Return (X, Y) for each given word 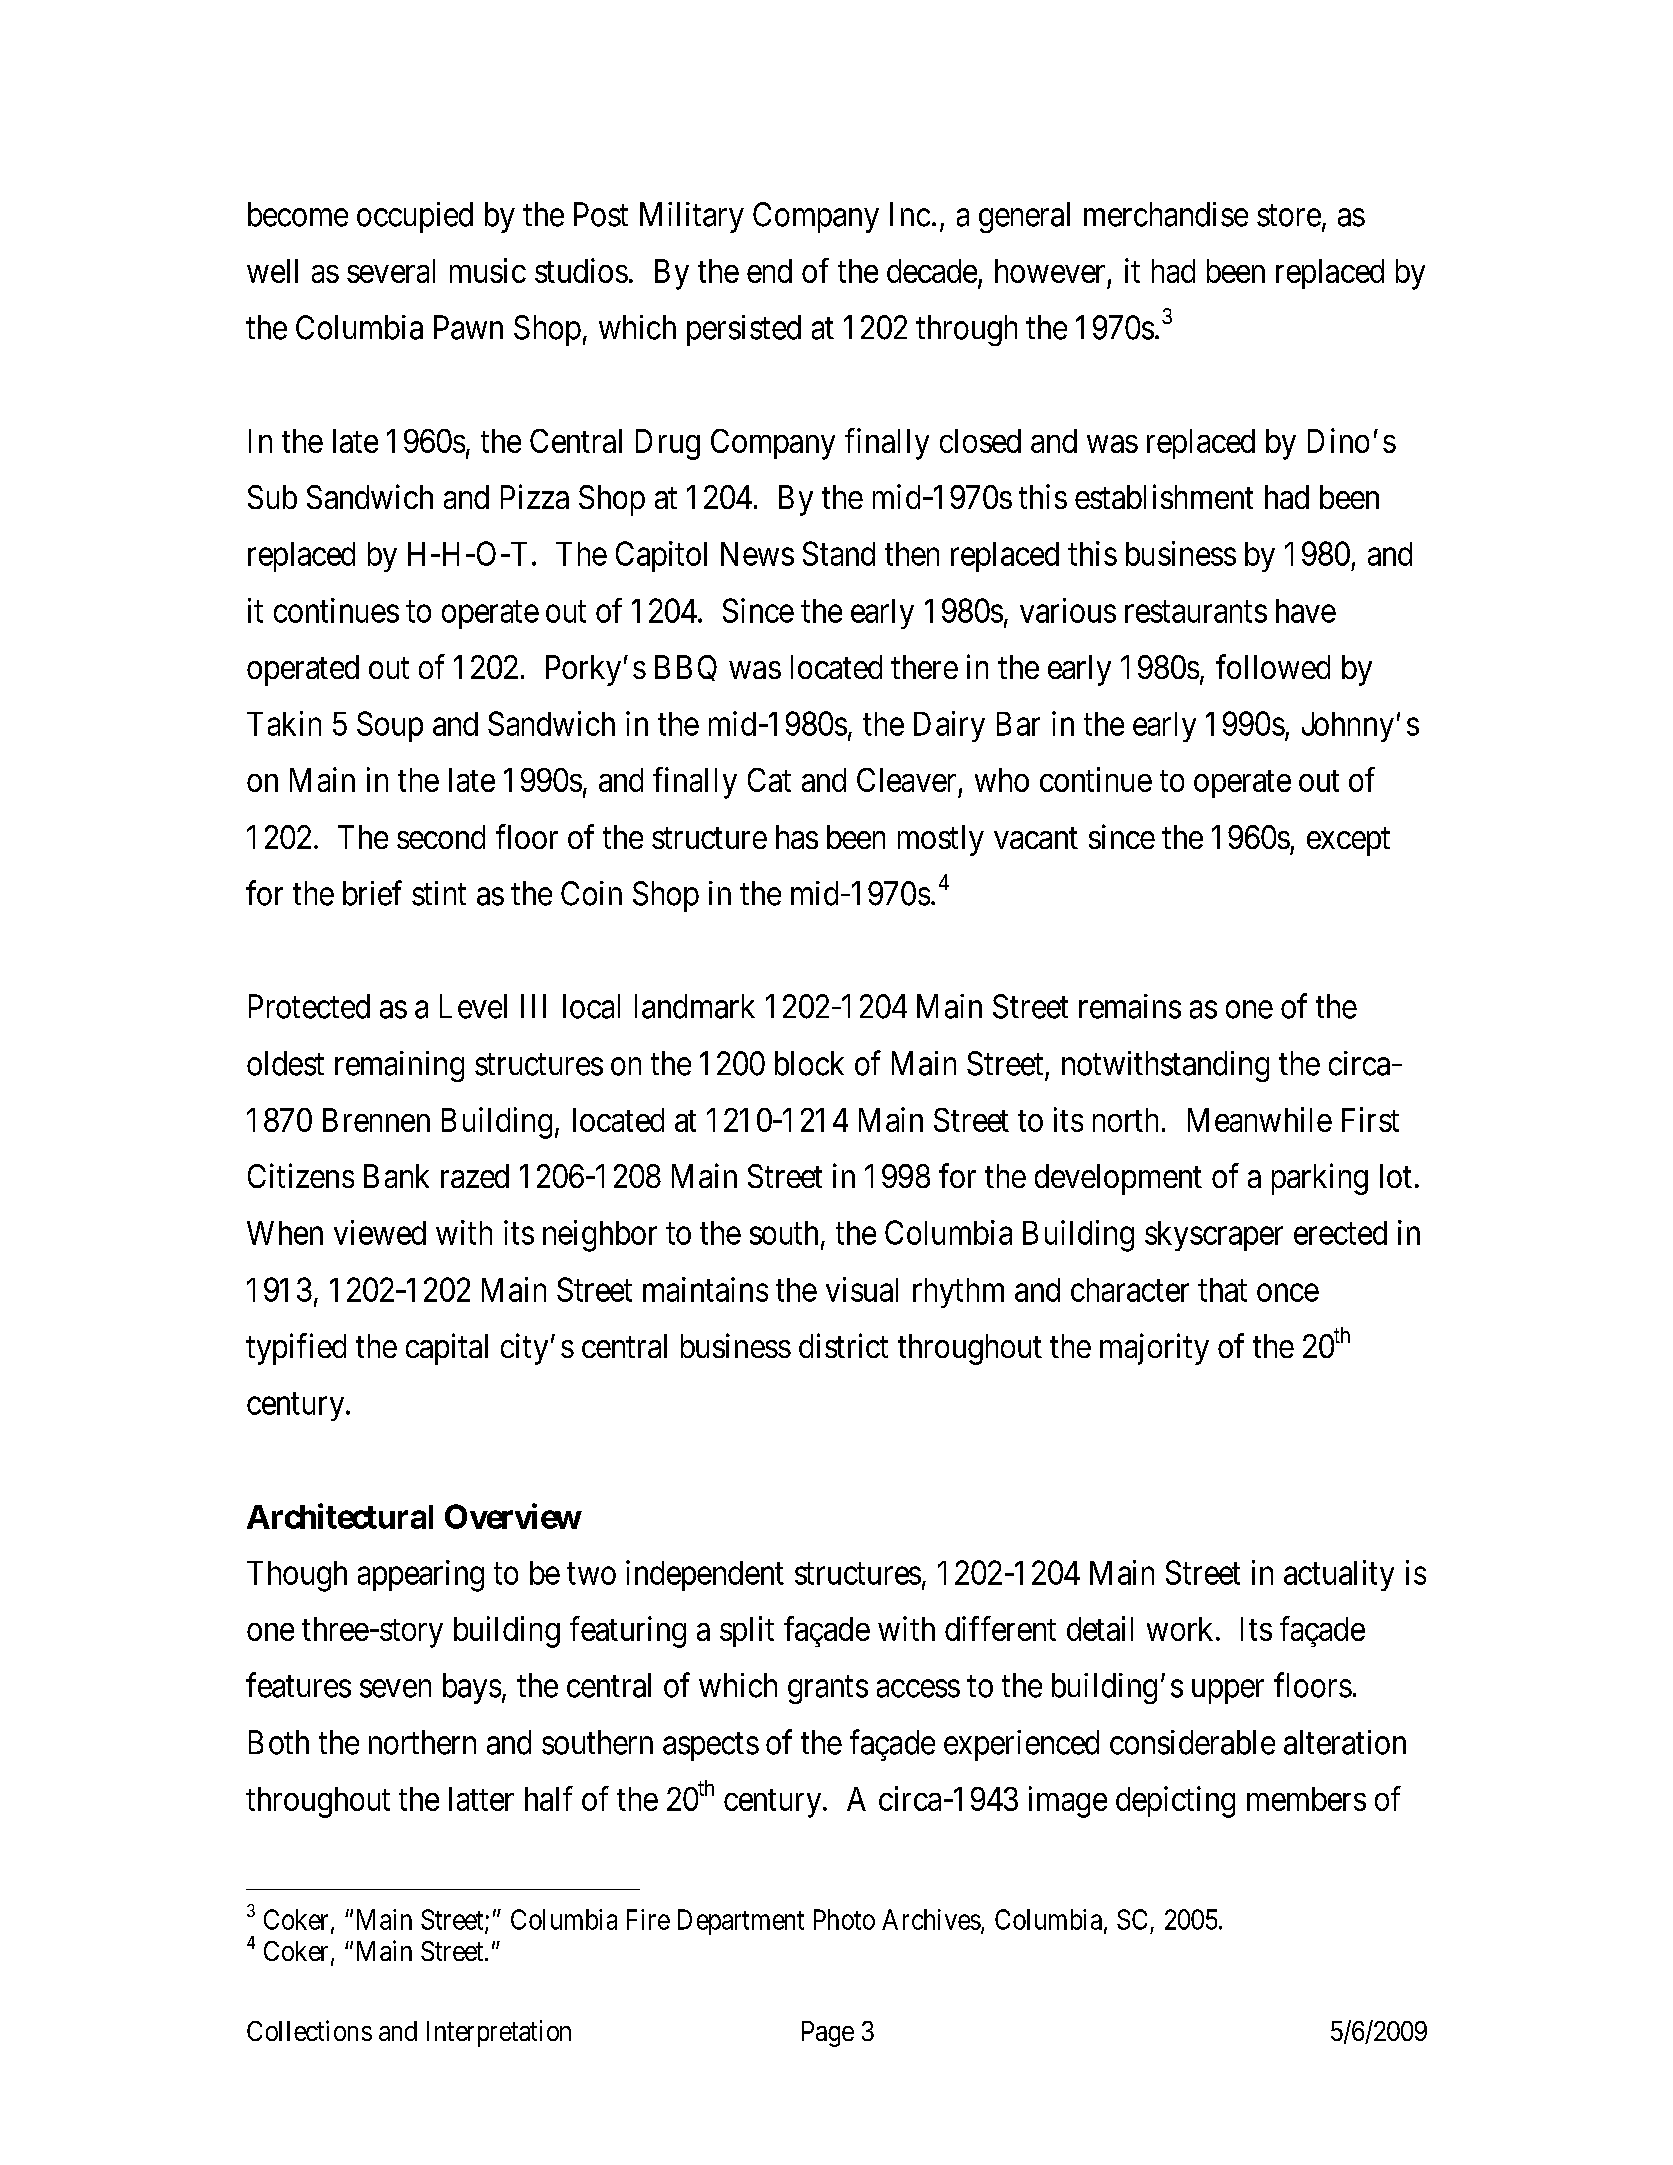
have (1306, 611)
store (1289, 216)
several (391, 271)
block (809, 1063)
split (747, 1631)
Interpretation (499, 2033)
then (912, 554)
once (1288, 1293)
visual (862, 1289)
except (1348, 841)
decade (932, 271)
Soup (390, 726)
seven (395, 1689)
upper (1228, 1692)
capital (447, 1349)
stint (439, 893)
